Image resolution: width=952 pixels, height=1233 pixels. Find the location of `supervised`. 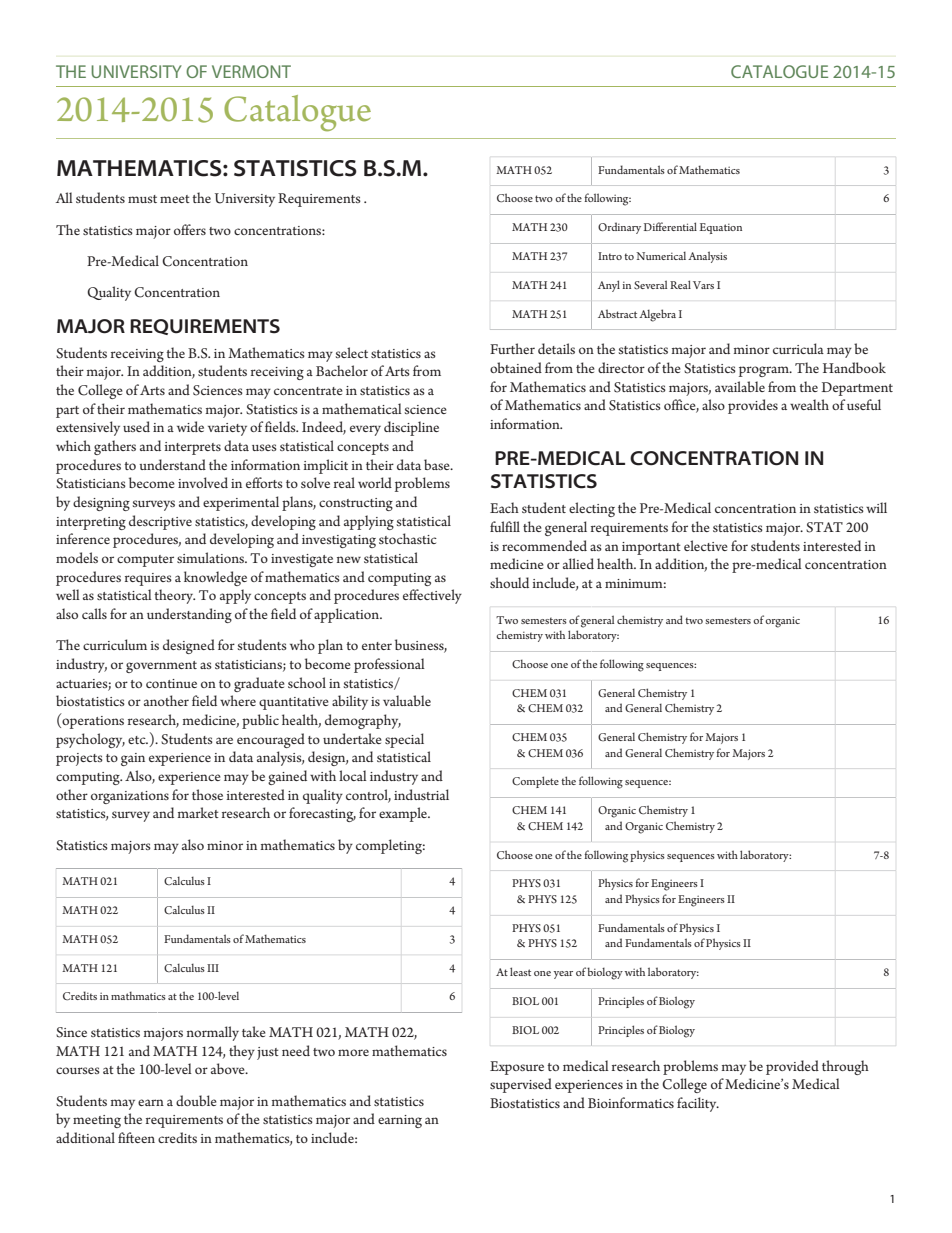

supervised is located at coordinates (521, 1085).
